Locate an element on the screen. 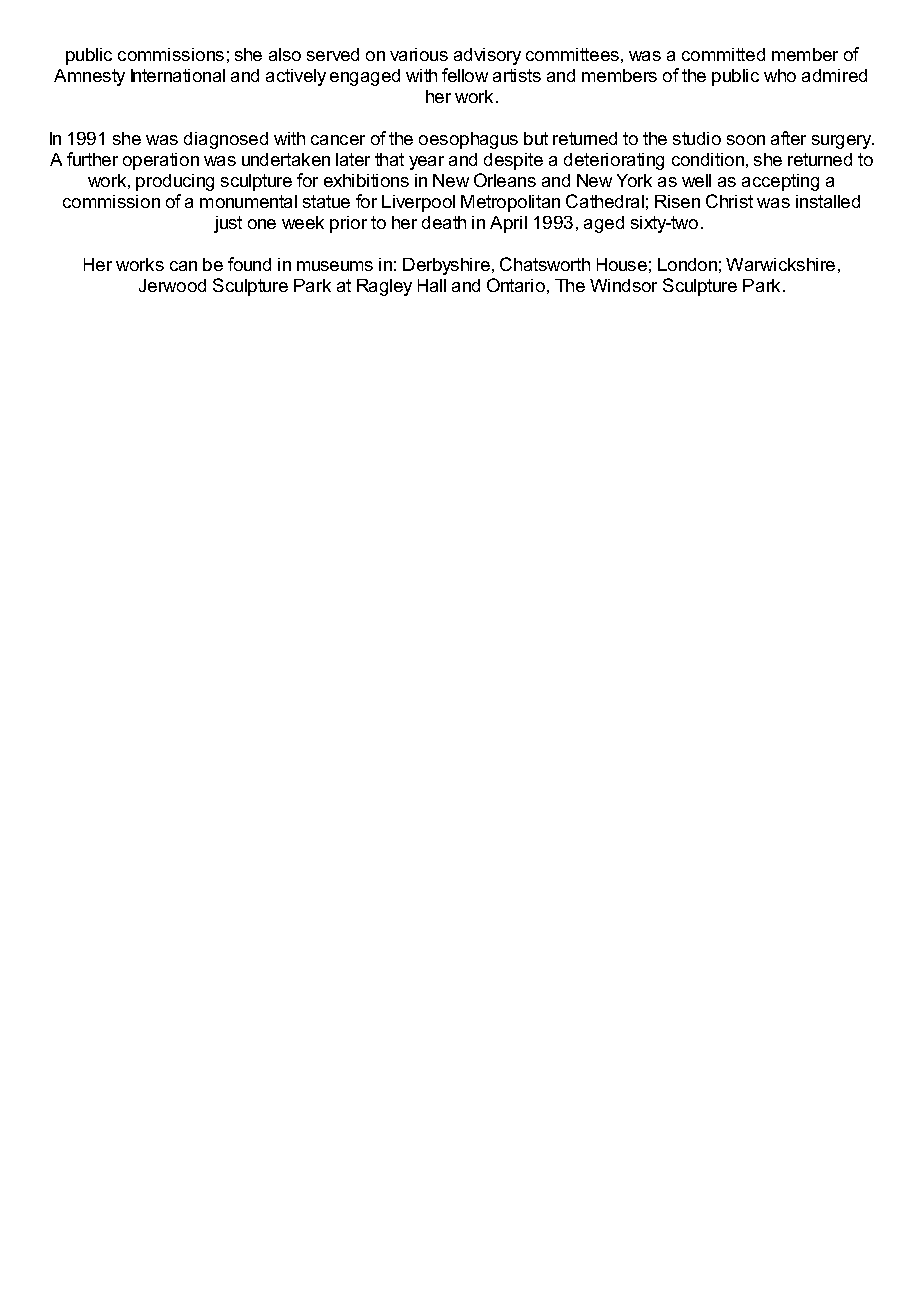  committed is located at coordinates (723, 54).
